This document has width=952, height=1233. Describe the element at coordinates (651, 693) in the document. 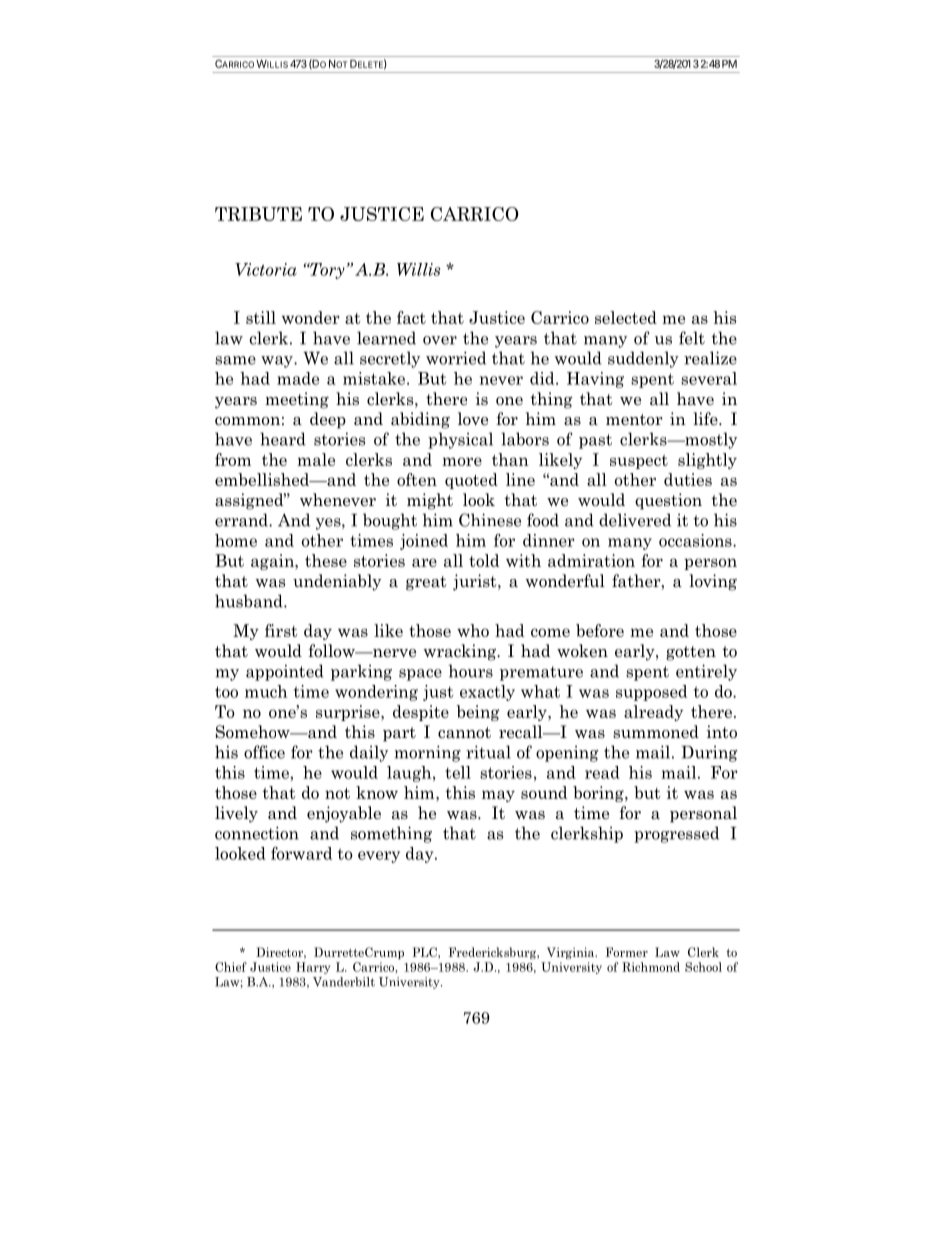

I see `supposed` at that location.
